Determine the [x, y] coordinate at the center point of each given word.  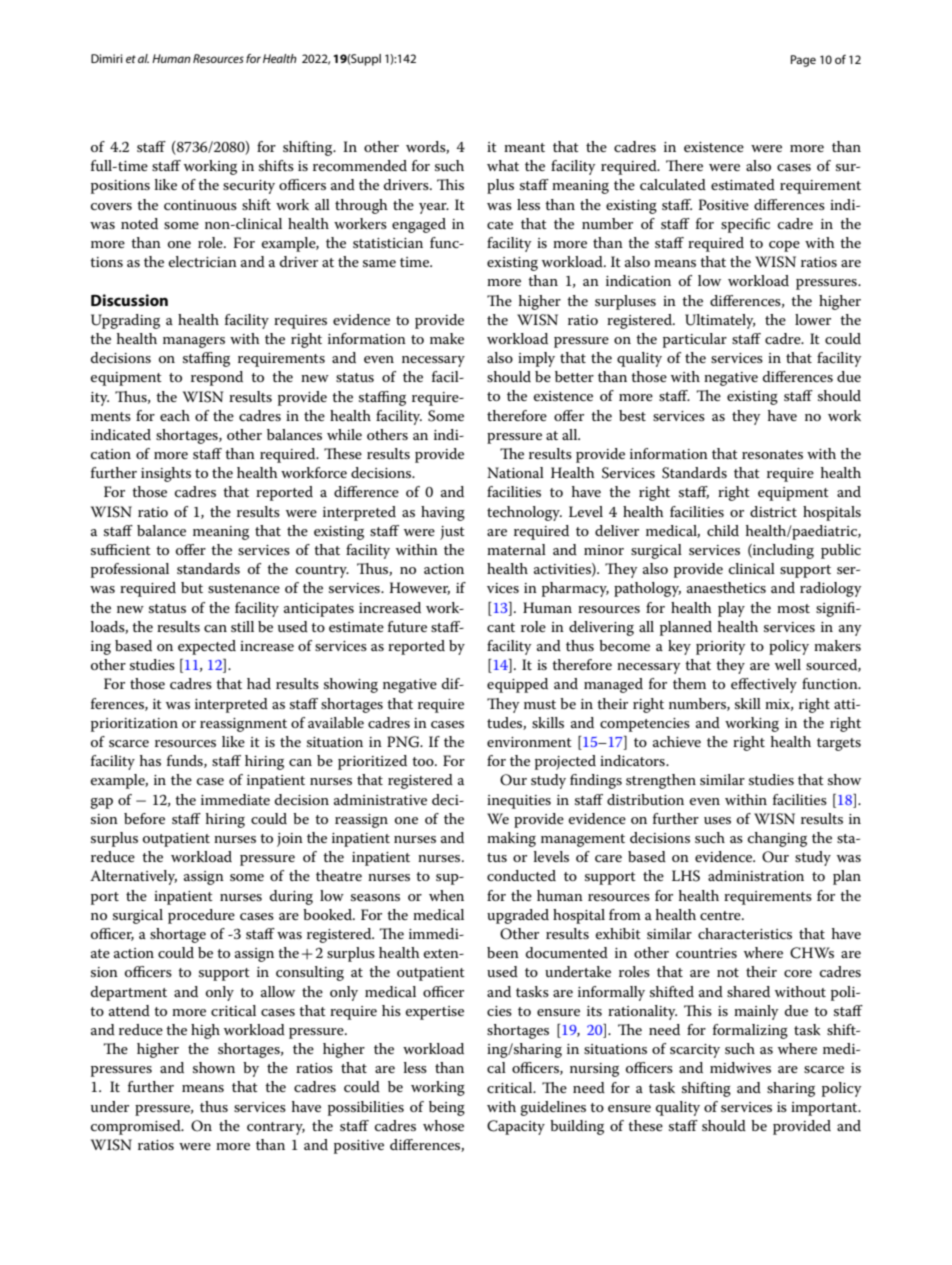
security [249, 187]
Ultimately [720, 321]
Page [803, 61]
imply [536, 359]
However [419, 588]
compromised [137, 1127]
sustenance [244, 588]
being [447, 1108]
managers [194, 342]
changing [777, 839]
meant [524, 147]
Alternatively [133, 877]
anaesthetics [726, 587]
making [511, 839]
